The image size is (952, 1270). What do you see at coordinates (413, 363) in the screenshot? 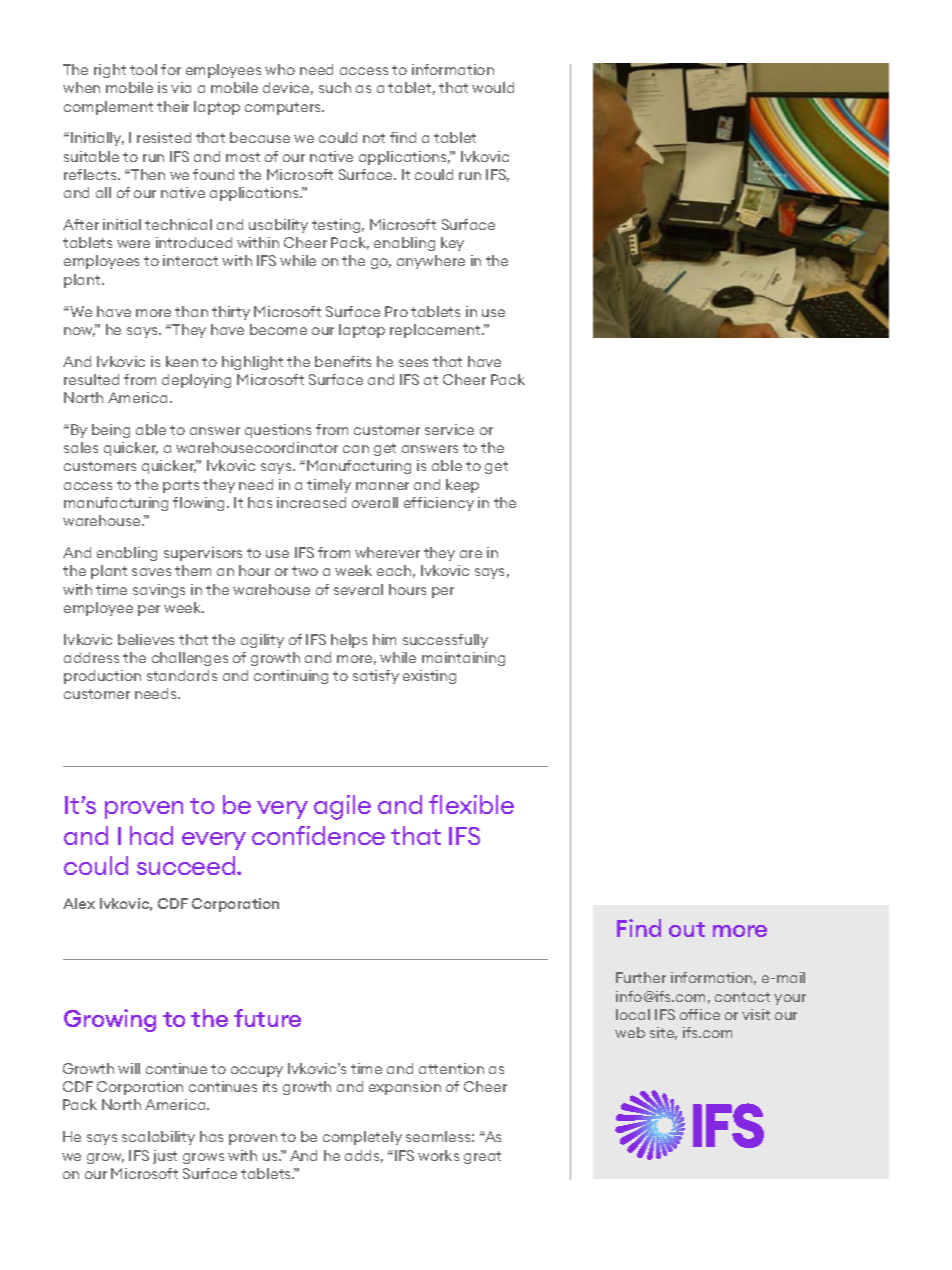
I see `sees` at bounding box center [413, 363].
